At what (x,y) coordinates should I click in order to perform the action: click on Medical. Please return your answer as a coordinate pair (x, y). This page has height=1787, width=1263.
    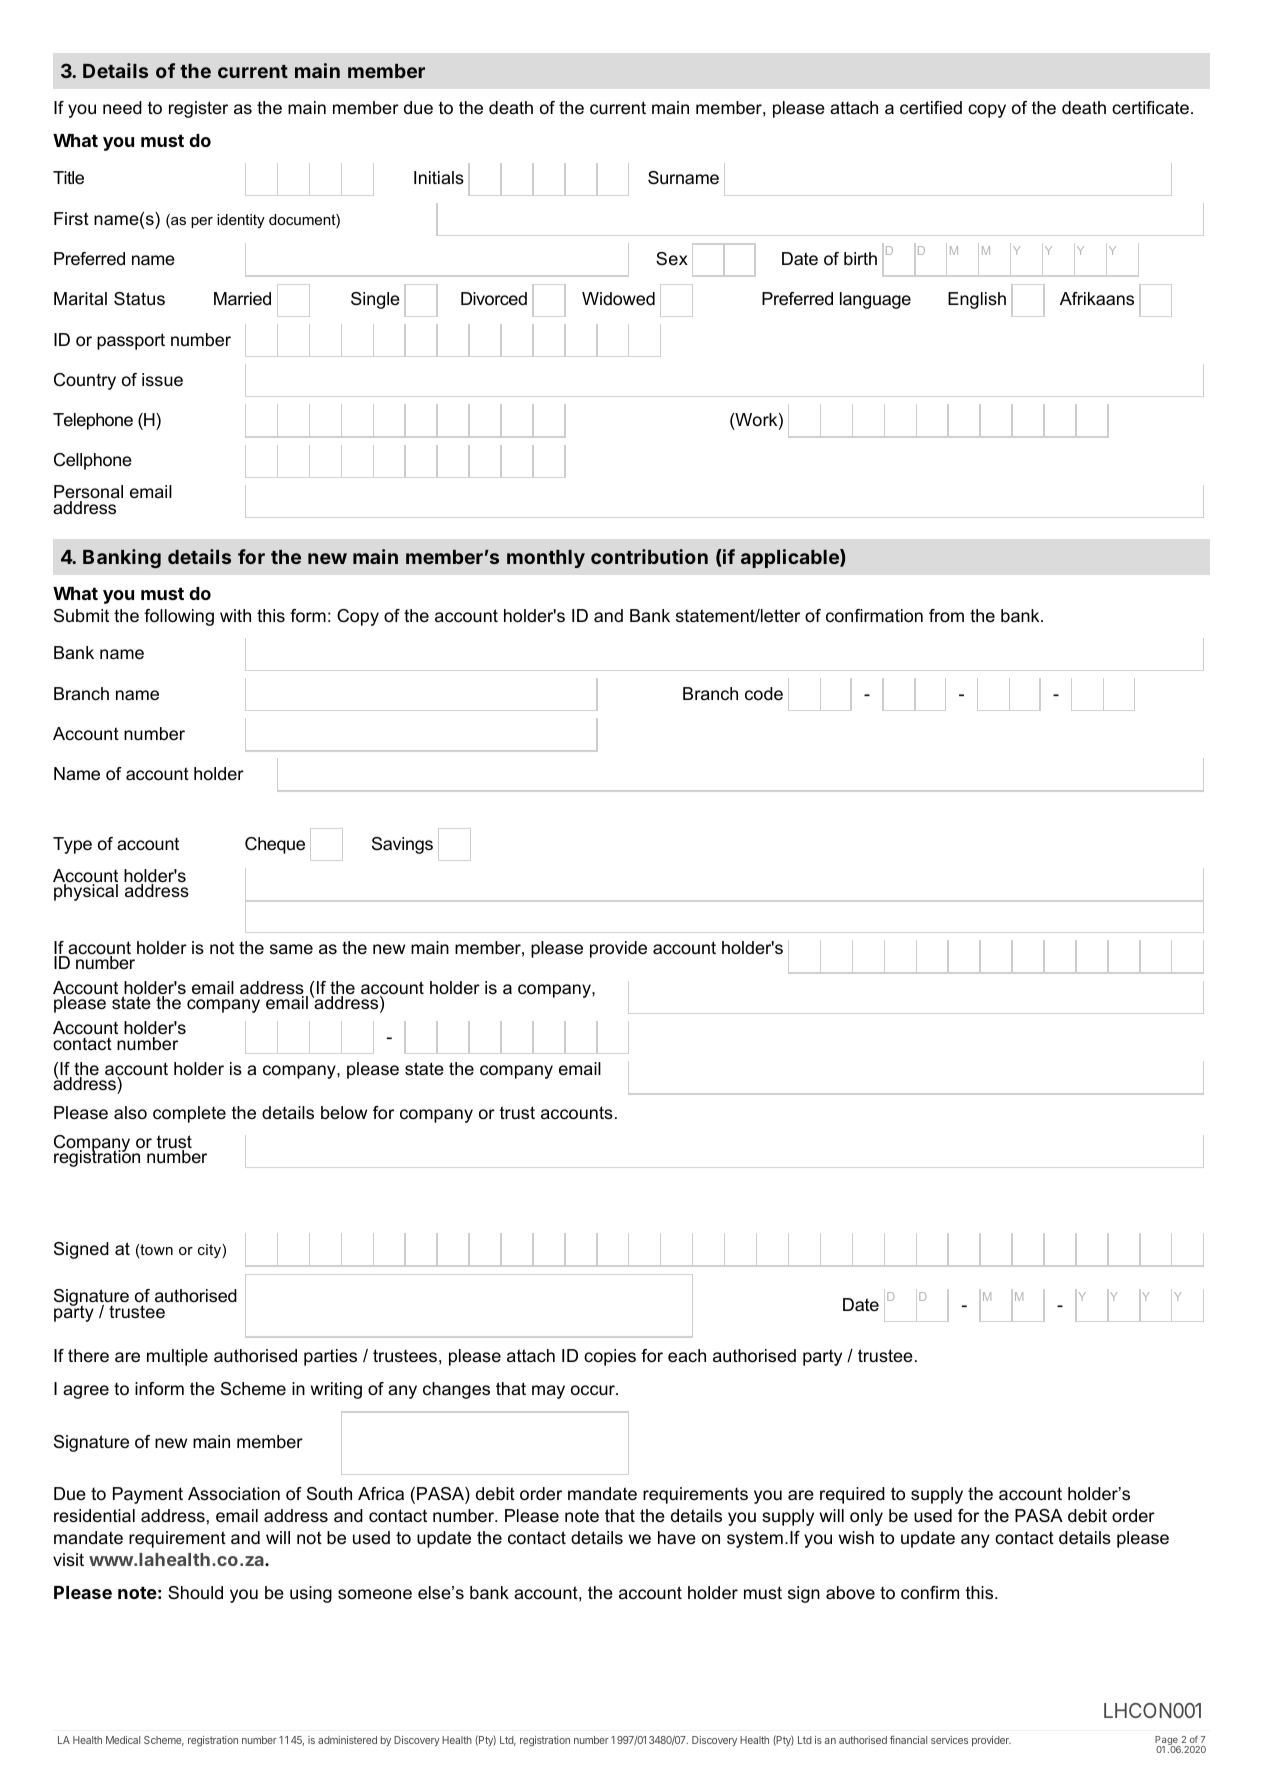
    Looking at the image, I should click on (123, 1740).
